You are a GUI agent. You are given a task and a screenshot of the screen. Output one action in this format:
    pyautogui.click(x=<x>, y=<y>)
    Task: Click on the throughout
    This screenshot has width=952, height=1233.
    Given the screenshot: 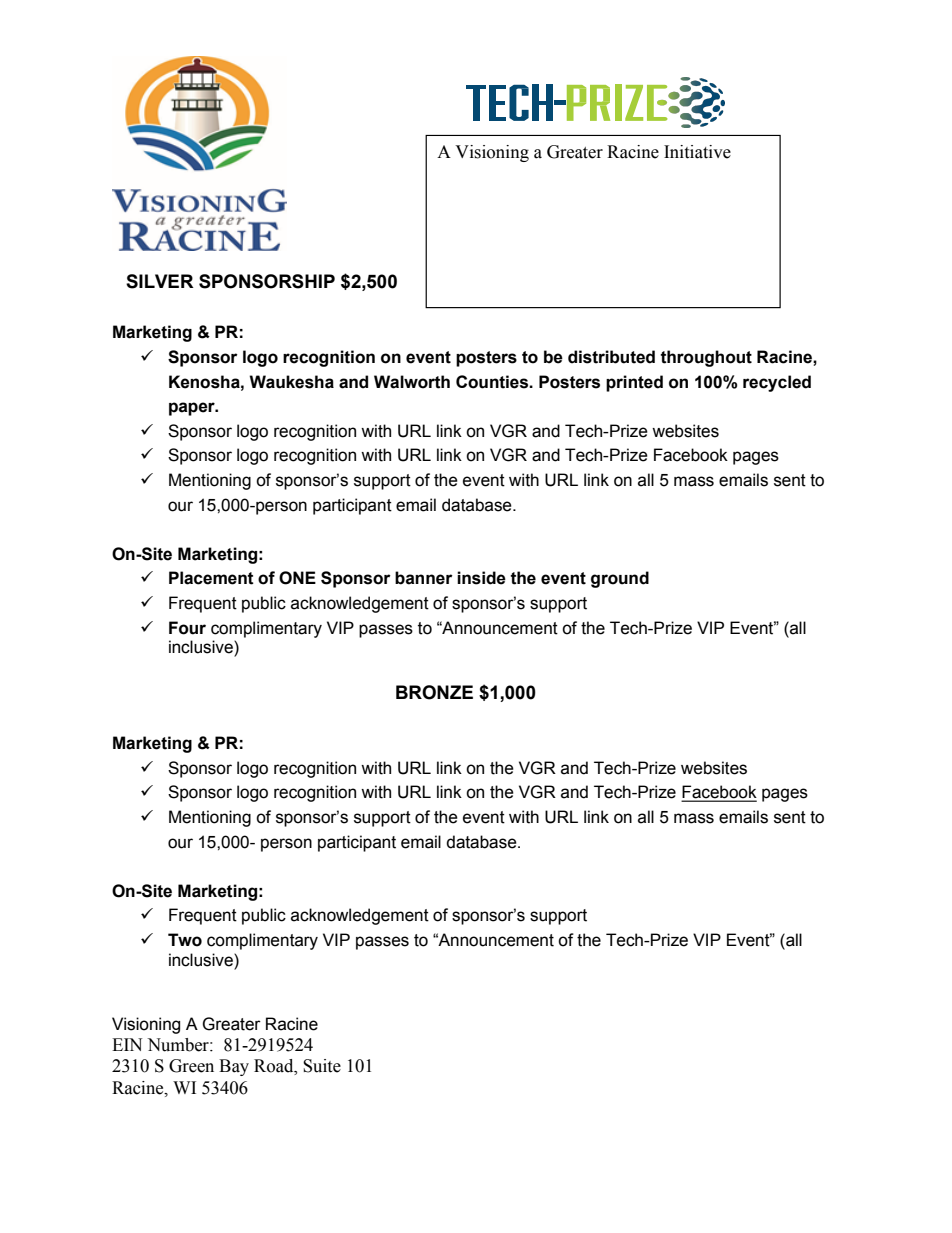 What is the action you would take?
    pyautogui.click(x=706, y=358)
